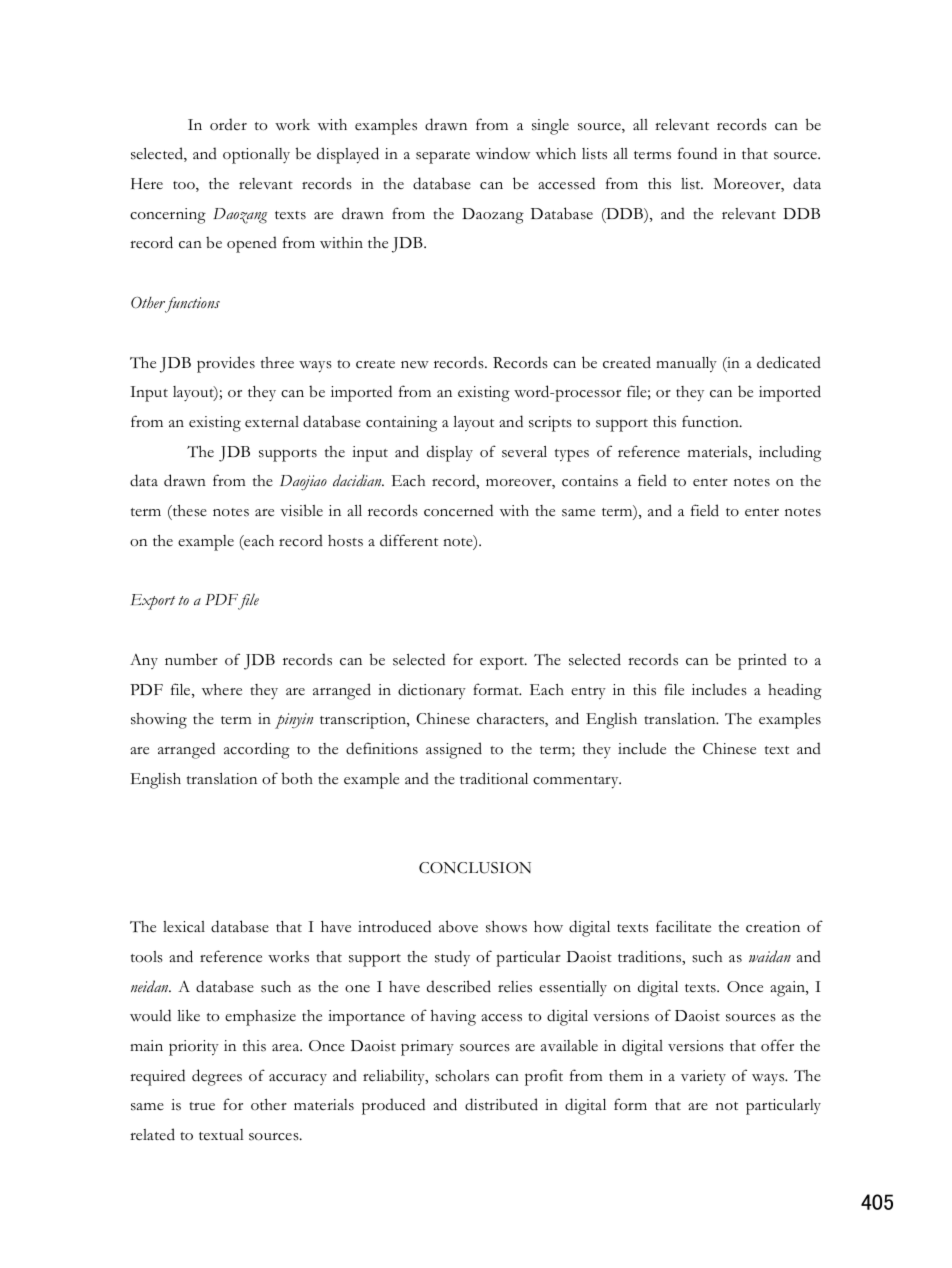  I want to click on commentary, so click(577, 782).
